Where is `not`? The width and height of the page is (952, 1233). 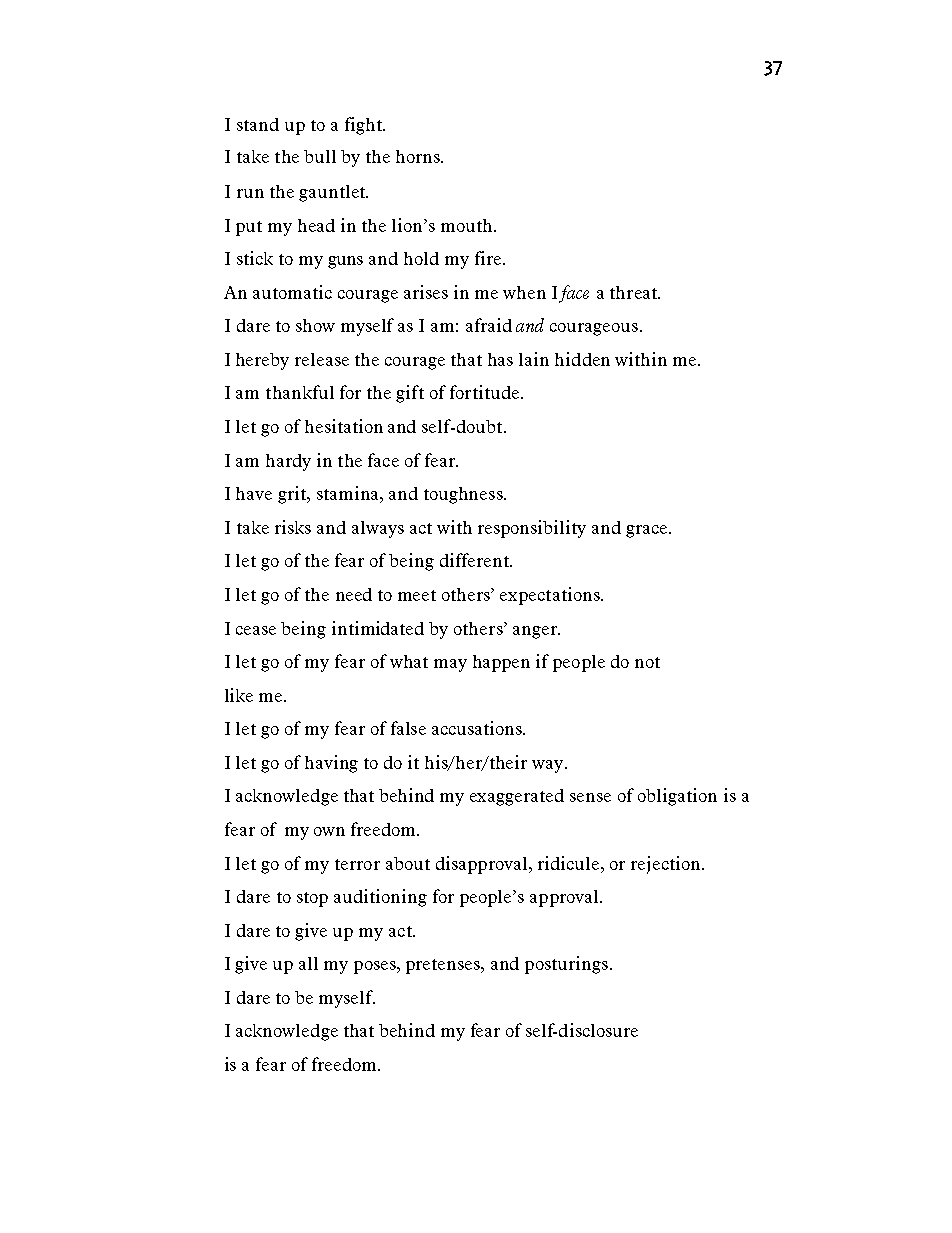
not is located at coordinates (647, 662).
